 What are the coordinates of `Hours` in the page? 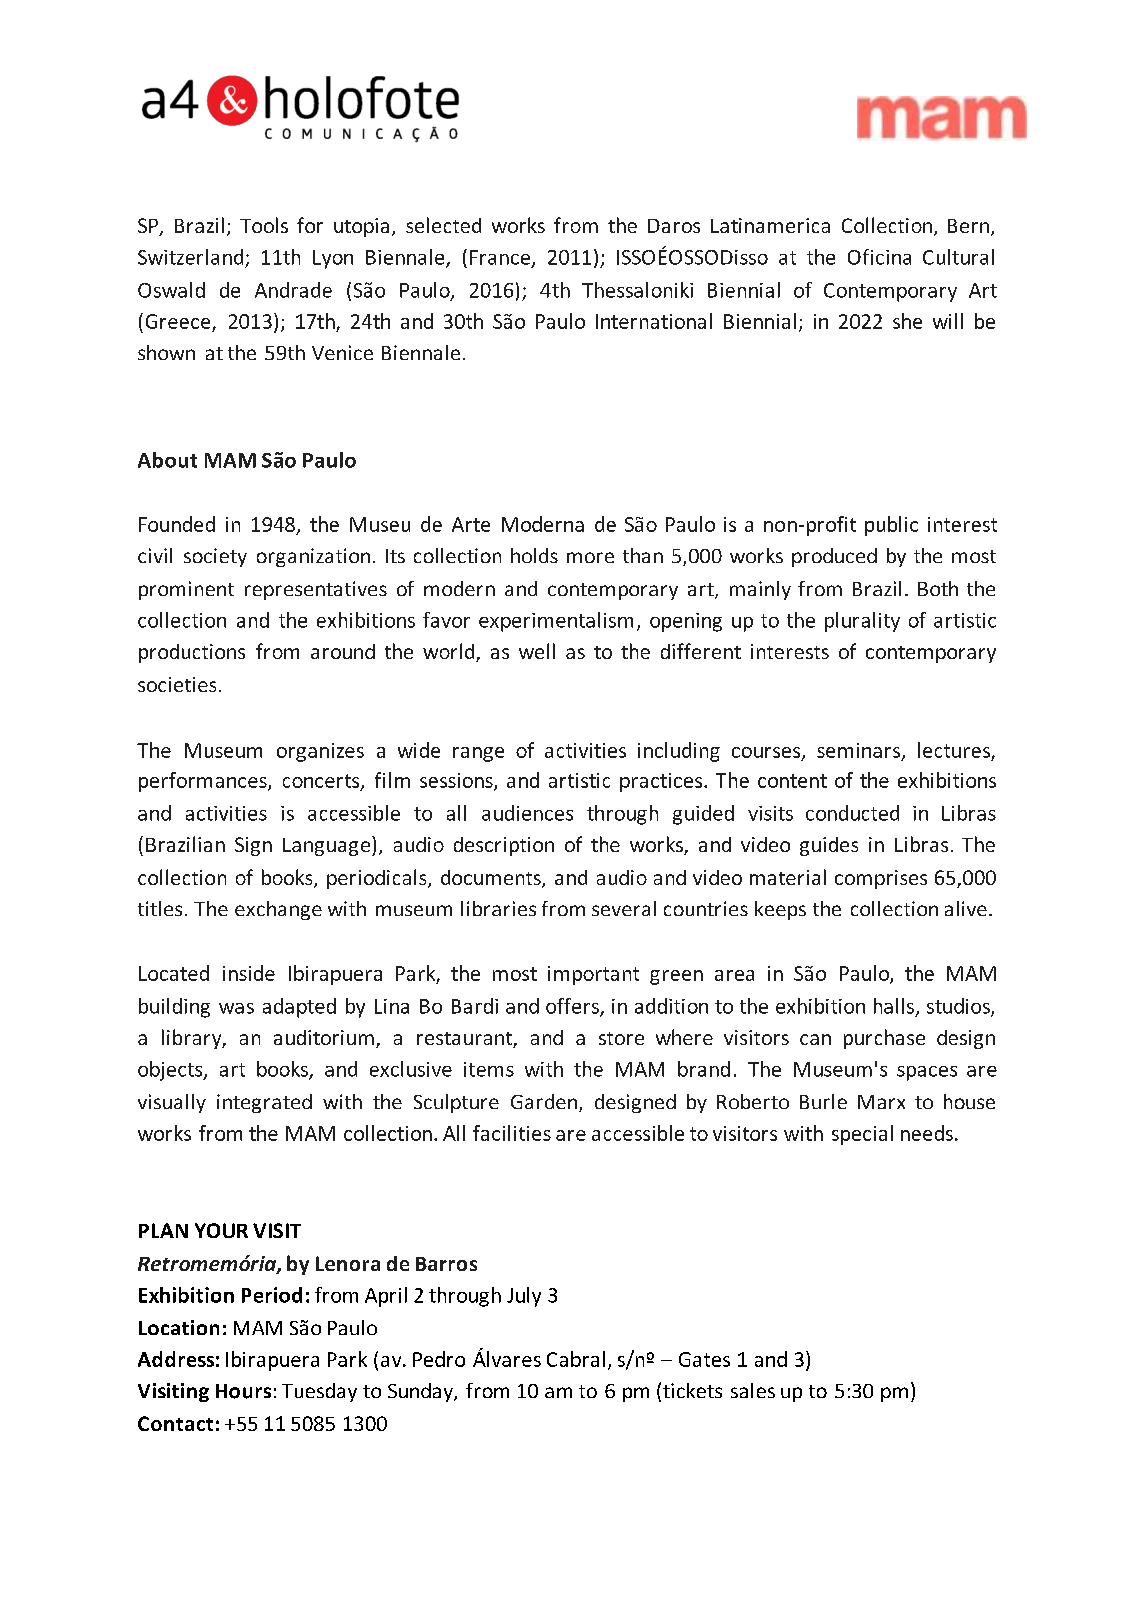 It's located at (243, 1391).
